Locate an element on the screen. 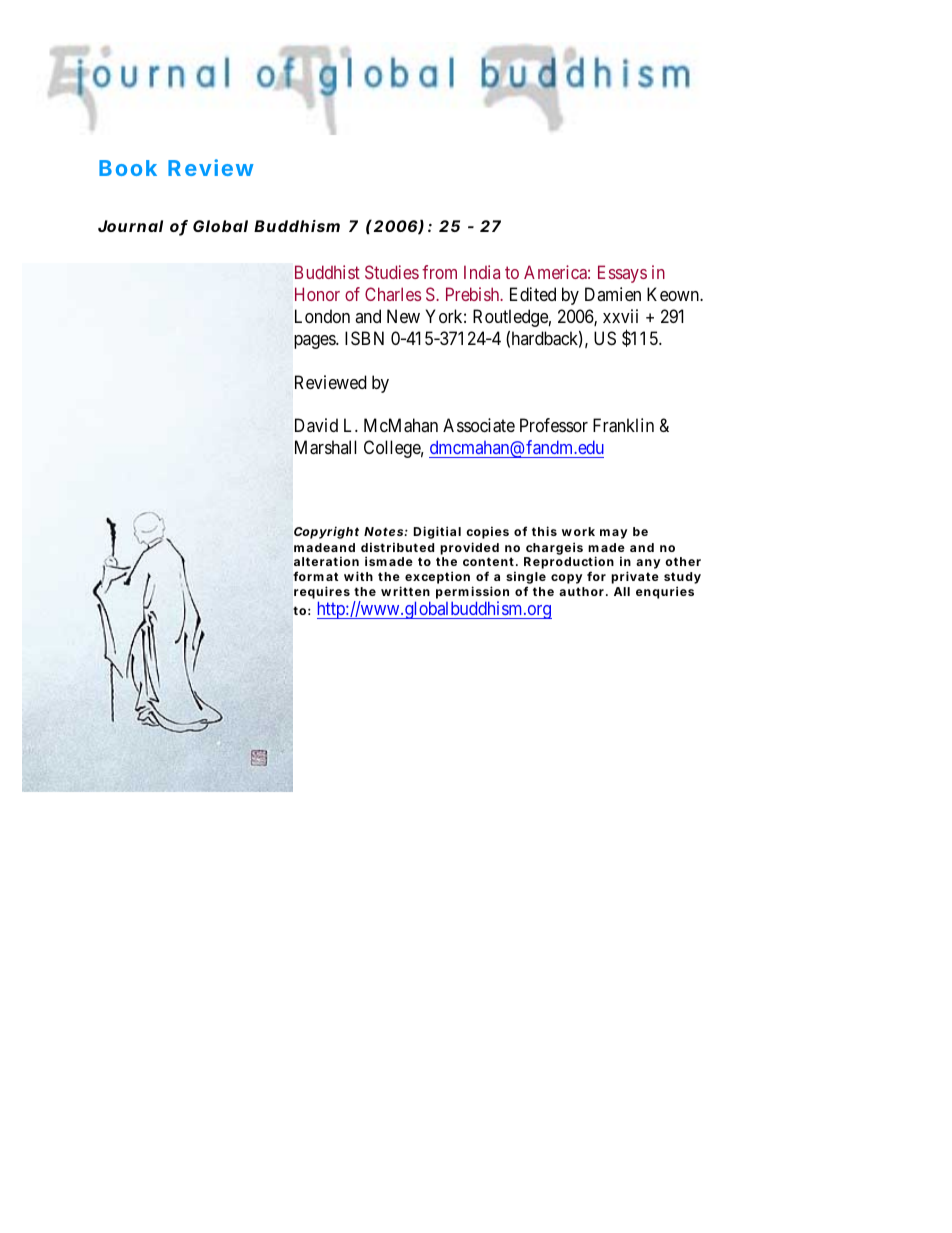  Honor is located at coordinates (317, 294).
